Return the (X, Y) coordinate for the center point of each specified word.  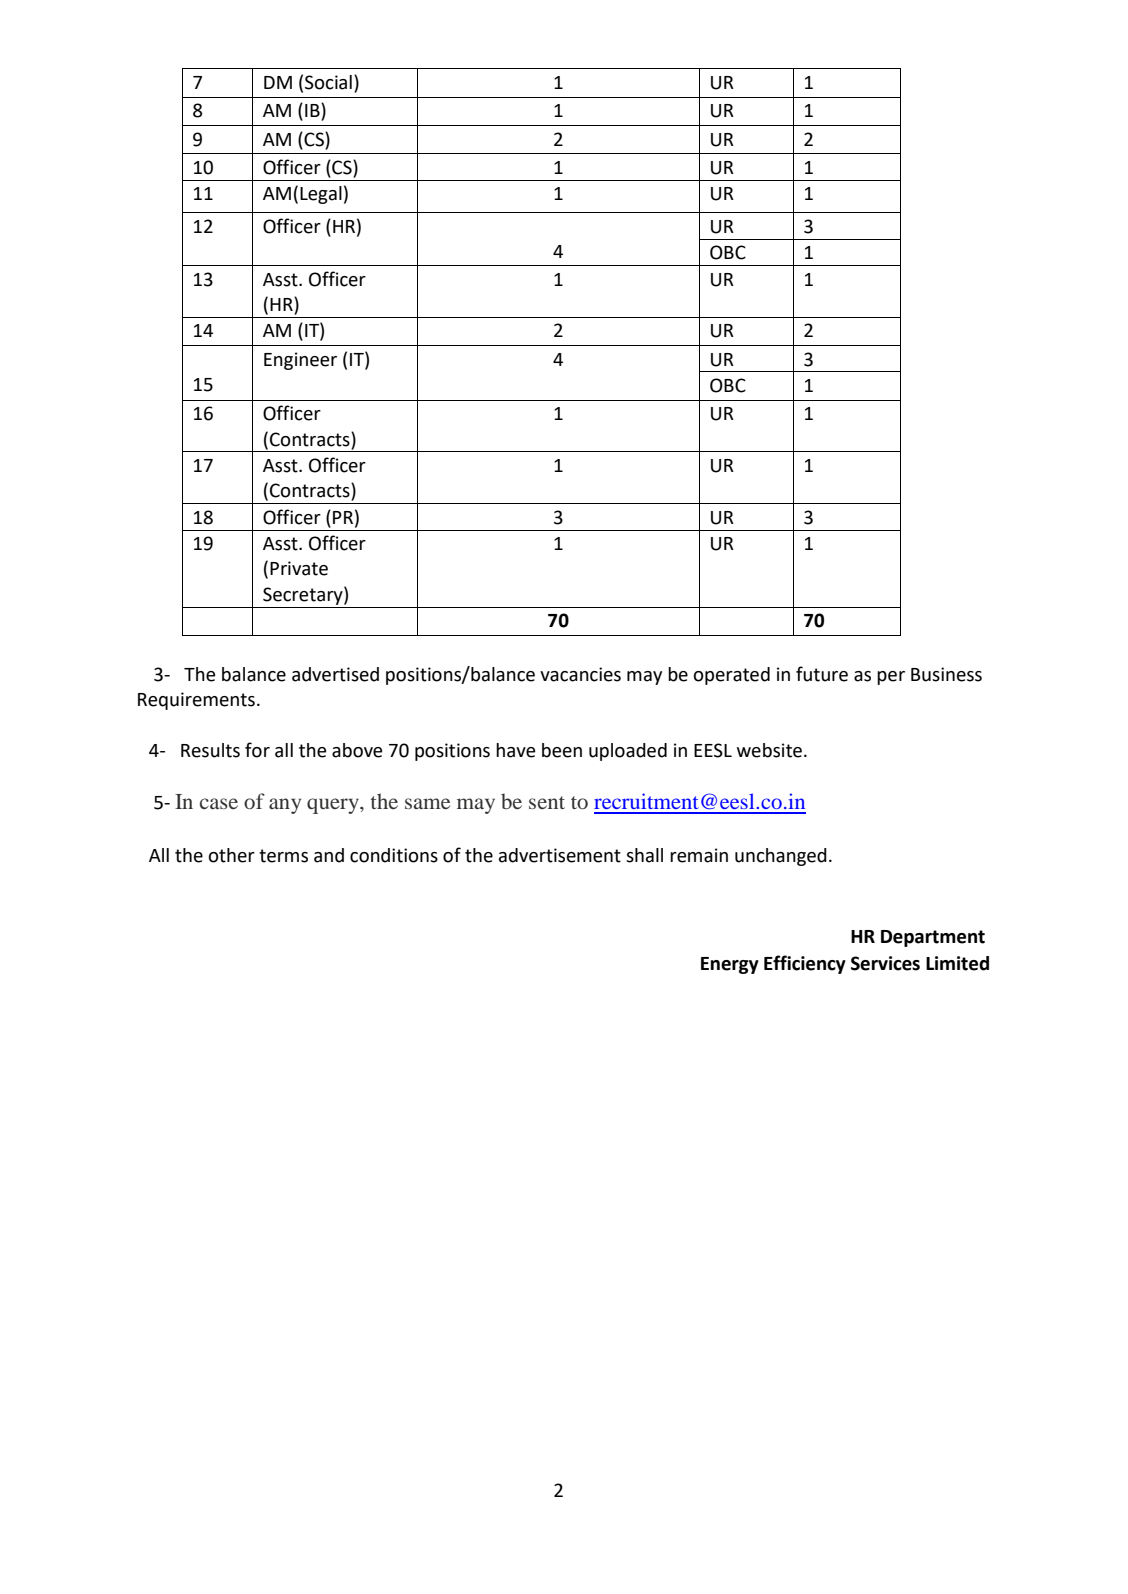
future (822, 674)
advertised (335, 674)
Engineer (300, 361)
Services (885, 963)
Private (299, 568)
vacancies (580, 674)
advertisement (560, 855)
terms (283, 856)
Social (328, 82)
